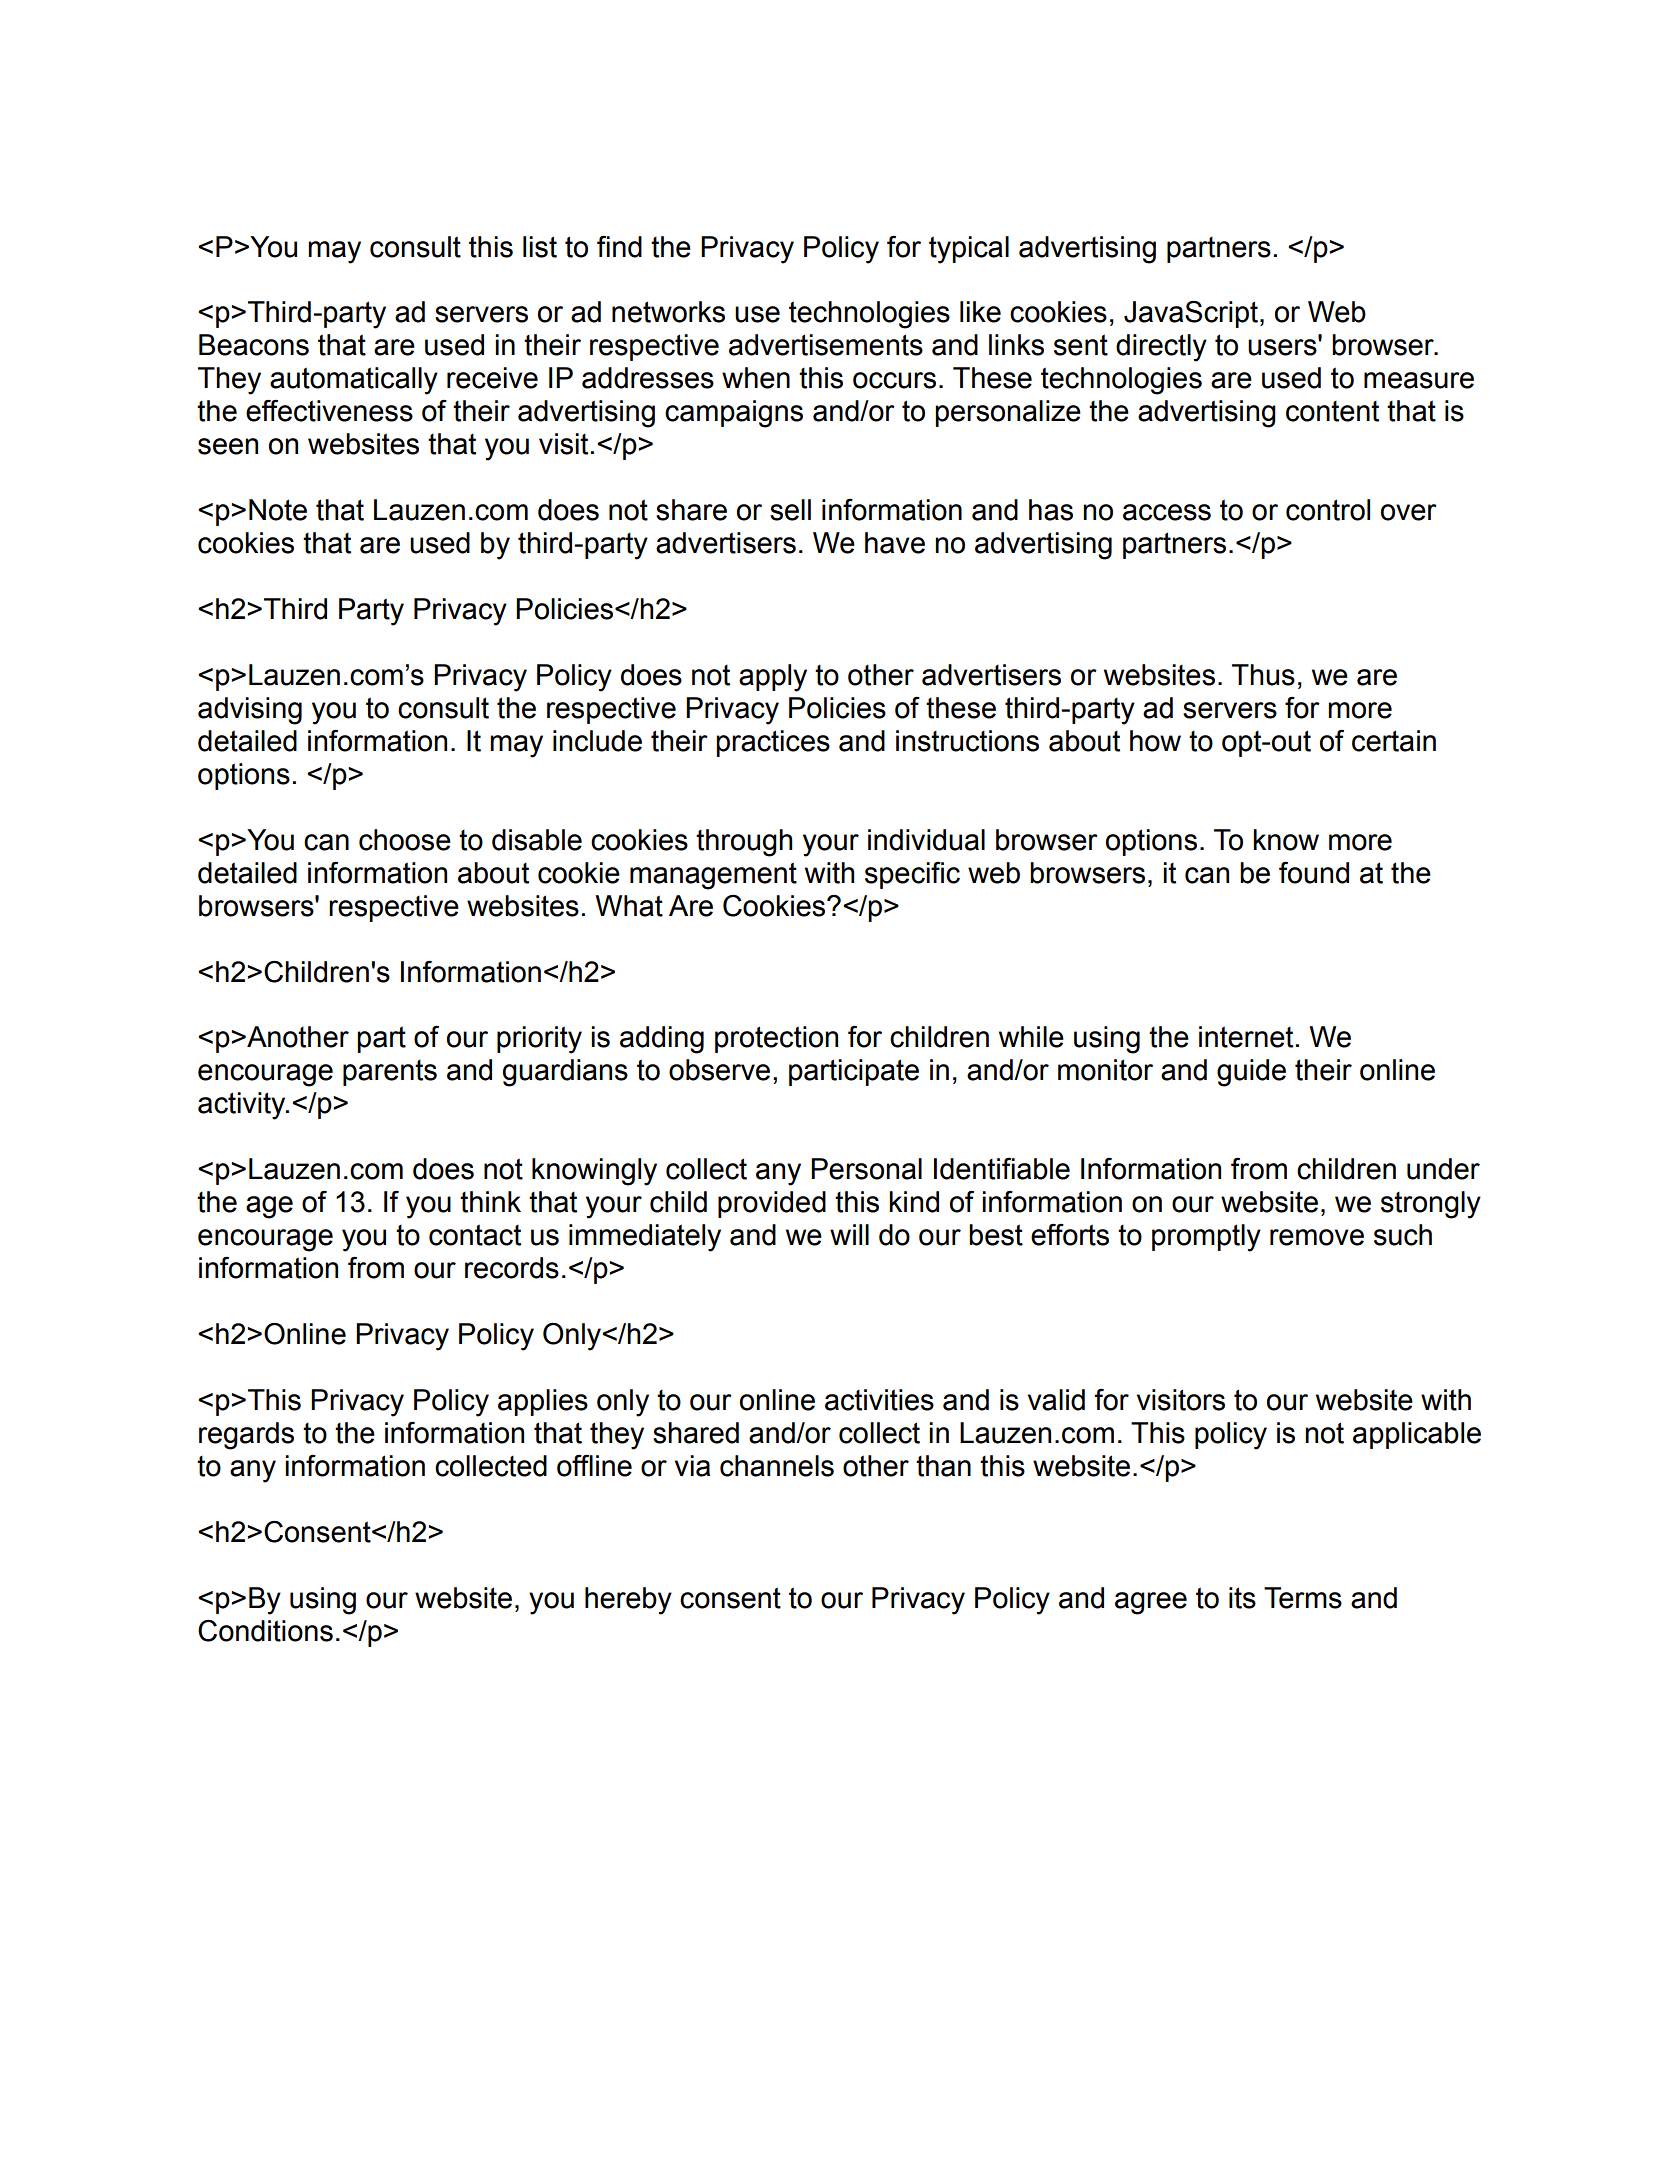 This document has width=1680, height=2175. I want to click on remove, so click(1317, 1237).
